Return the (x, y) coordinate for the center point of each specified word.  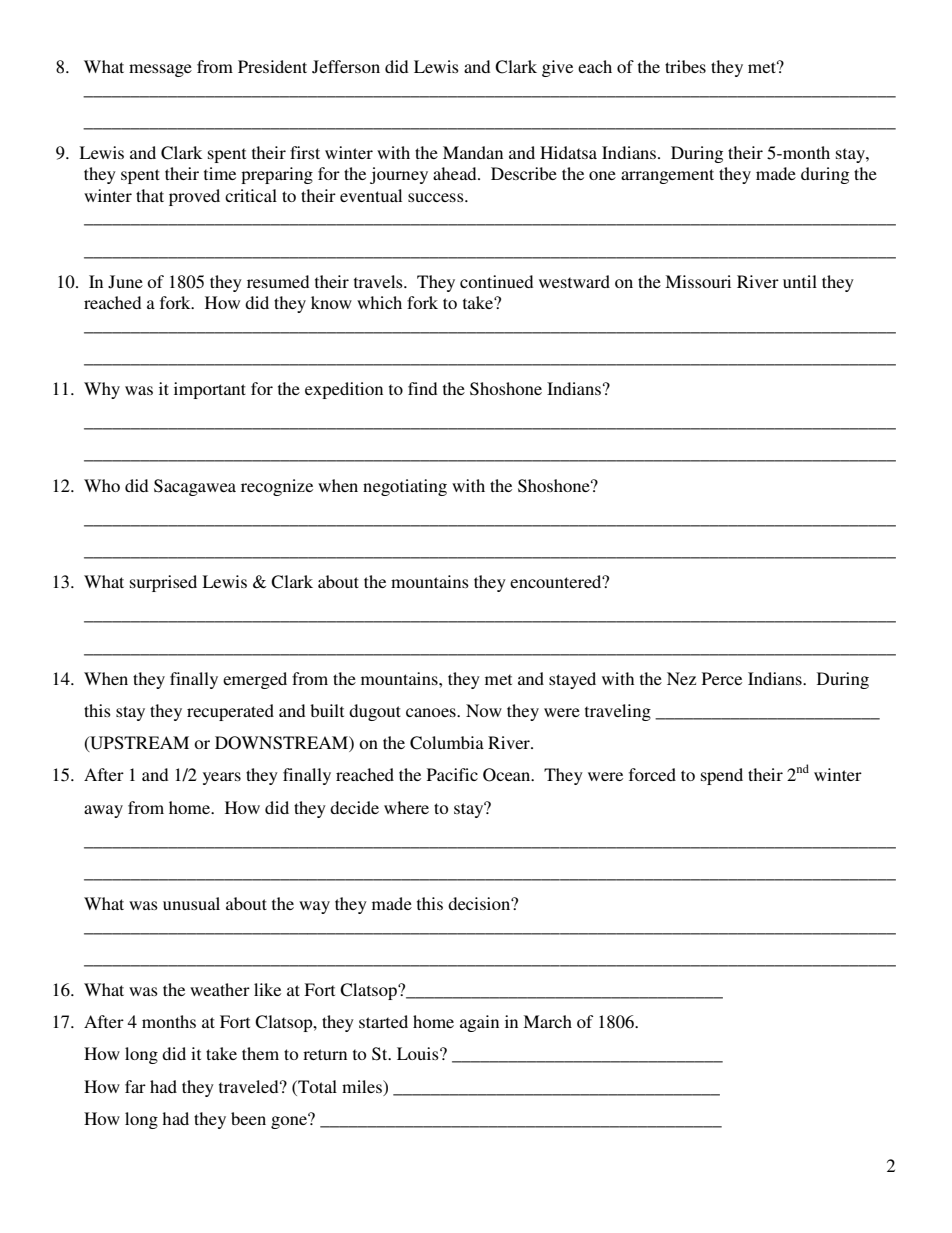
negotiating (405, 487)
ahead (456, 173)
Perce (722, 678)
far (135, 1086)
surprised (163, 583)
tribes (685, 66)
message (160, 70)
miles (363, 1086)
